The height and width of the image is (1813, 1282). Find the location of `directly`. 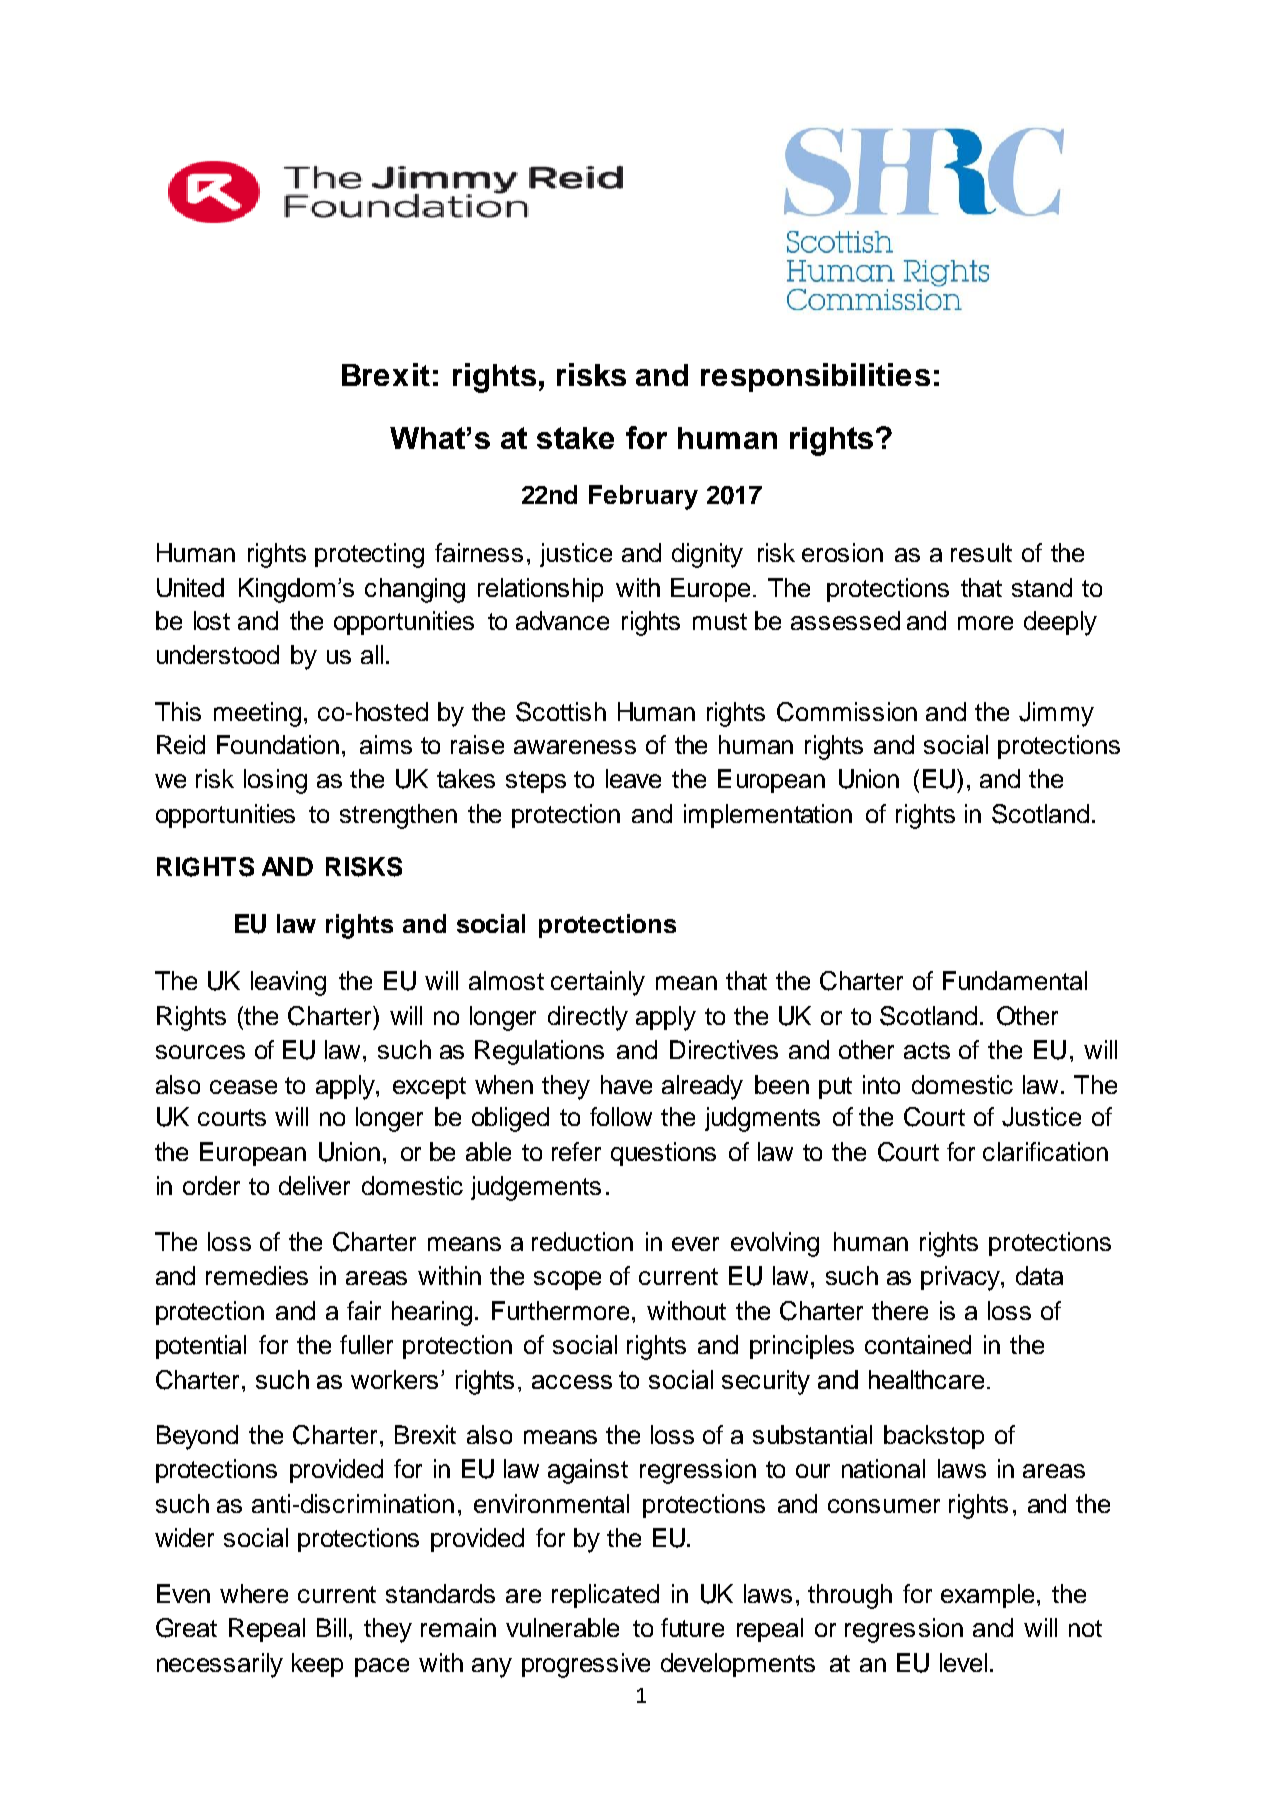

directly is located at coordinates (588, 1018).
